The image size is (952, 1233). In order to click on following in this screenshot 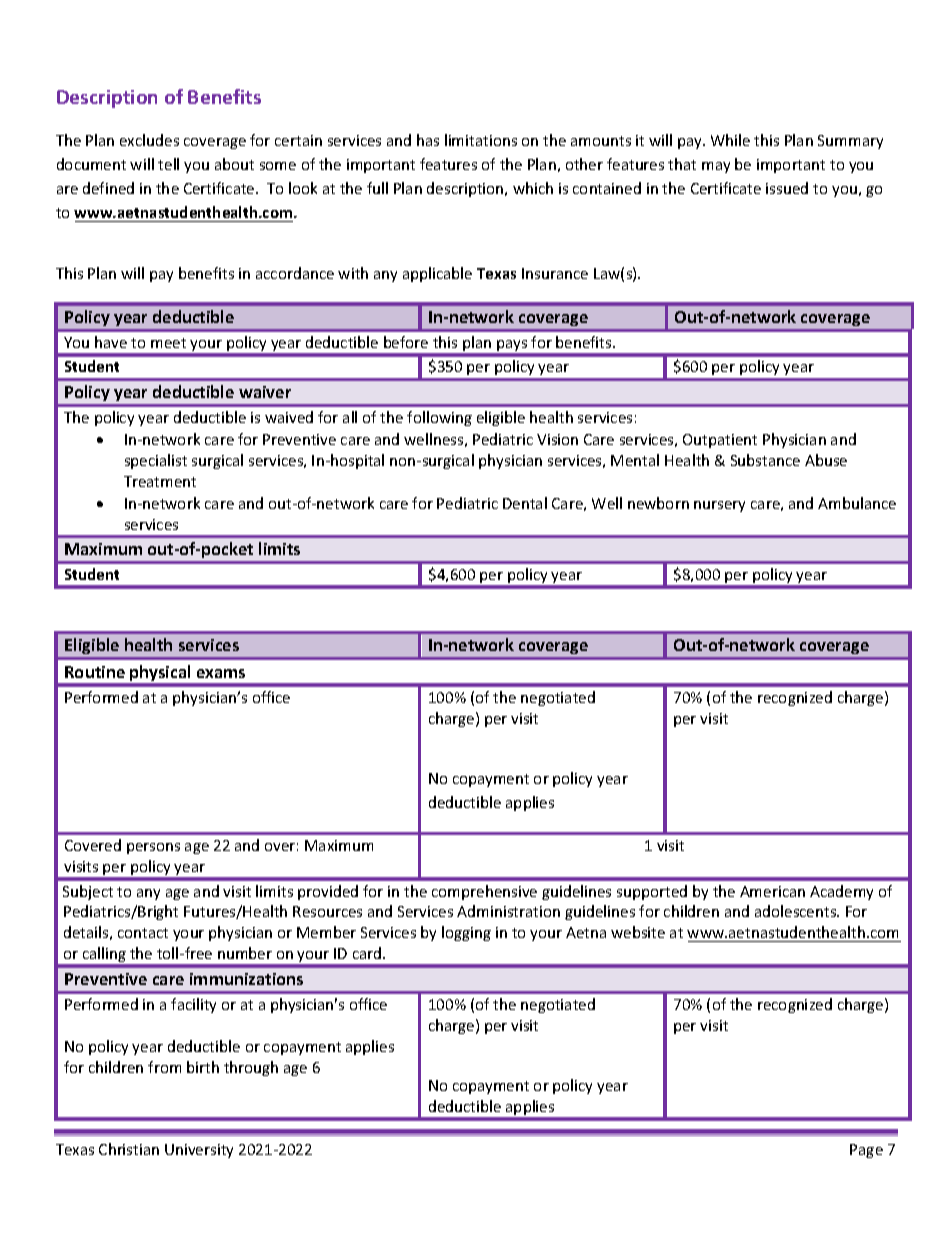, I will do `click(439, 418)`.
